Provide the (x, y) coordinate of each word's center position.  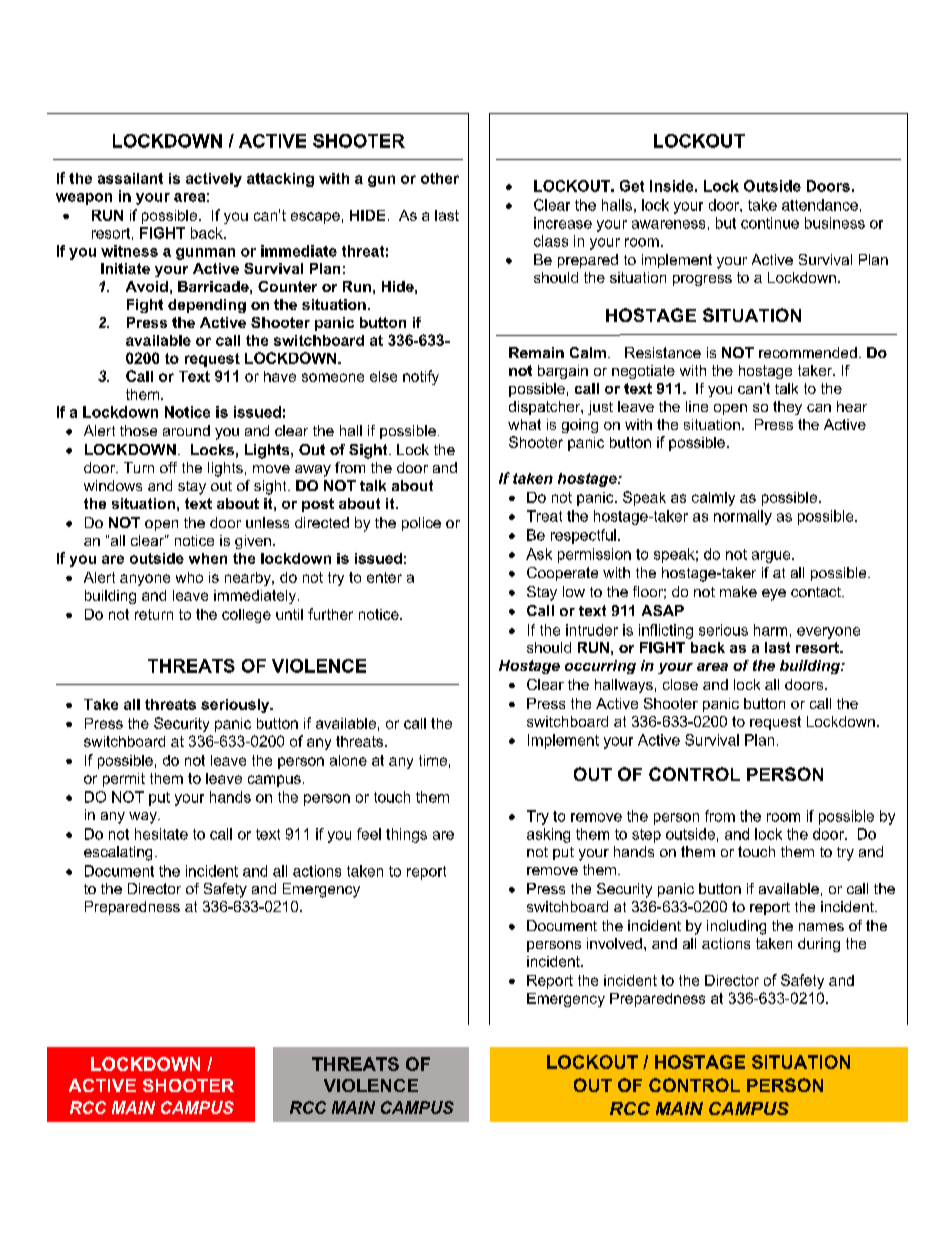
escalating (118, 853)
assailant (130, 178)
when (208, 558)
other (440, 178)
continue (770, 223)
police (421, 524)
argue (772, 557)
